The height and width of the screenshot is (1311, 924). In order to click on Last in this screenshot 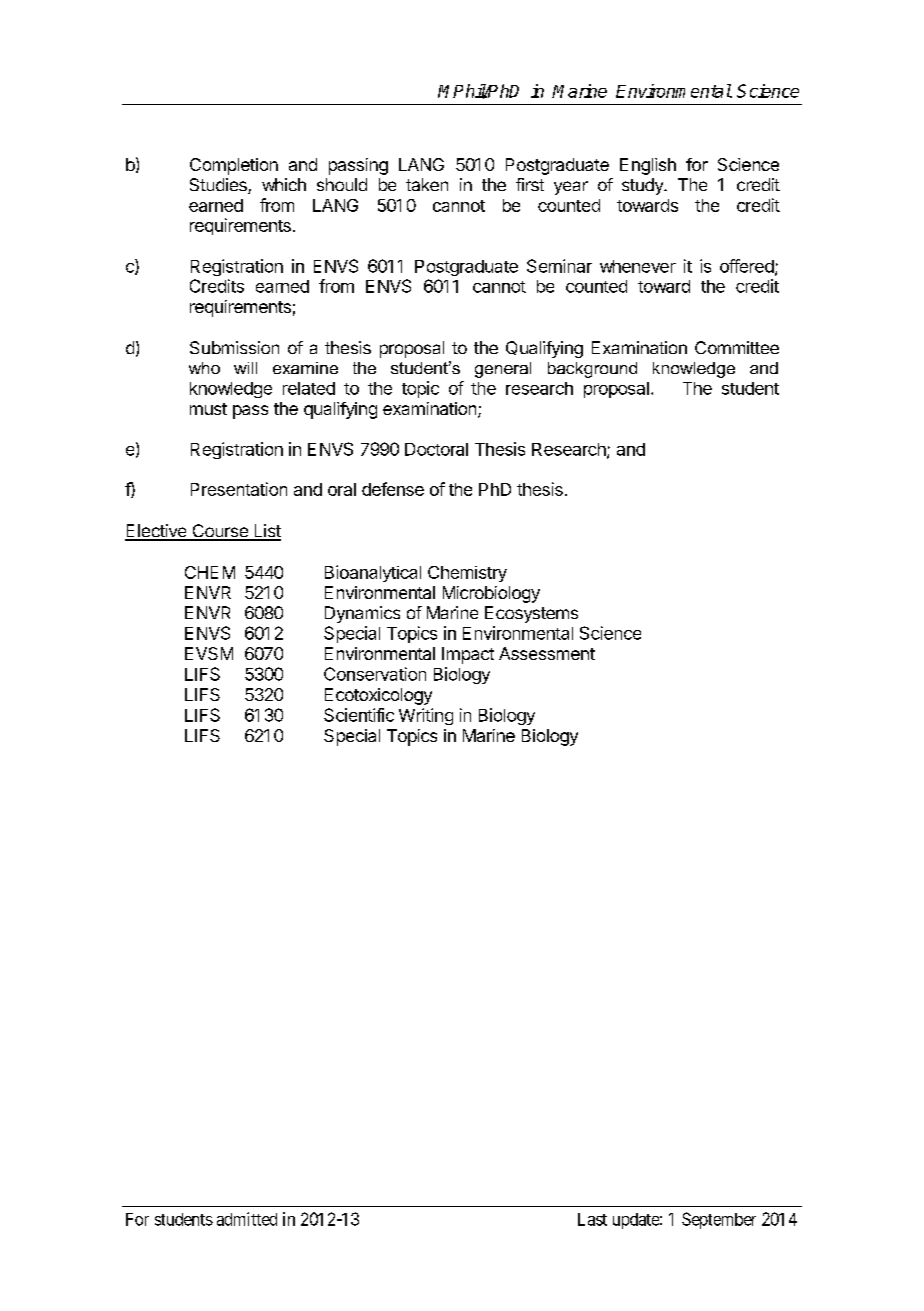, I will do `click(592, 1219)`.
